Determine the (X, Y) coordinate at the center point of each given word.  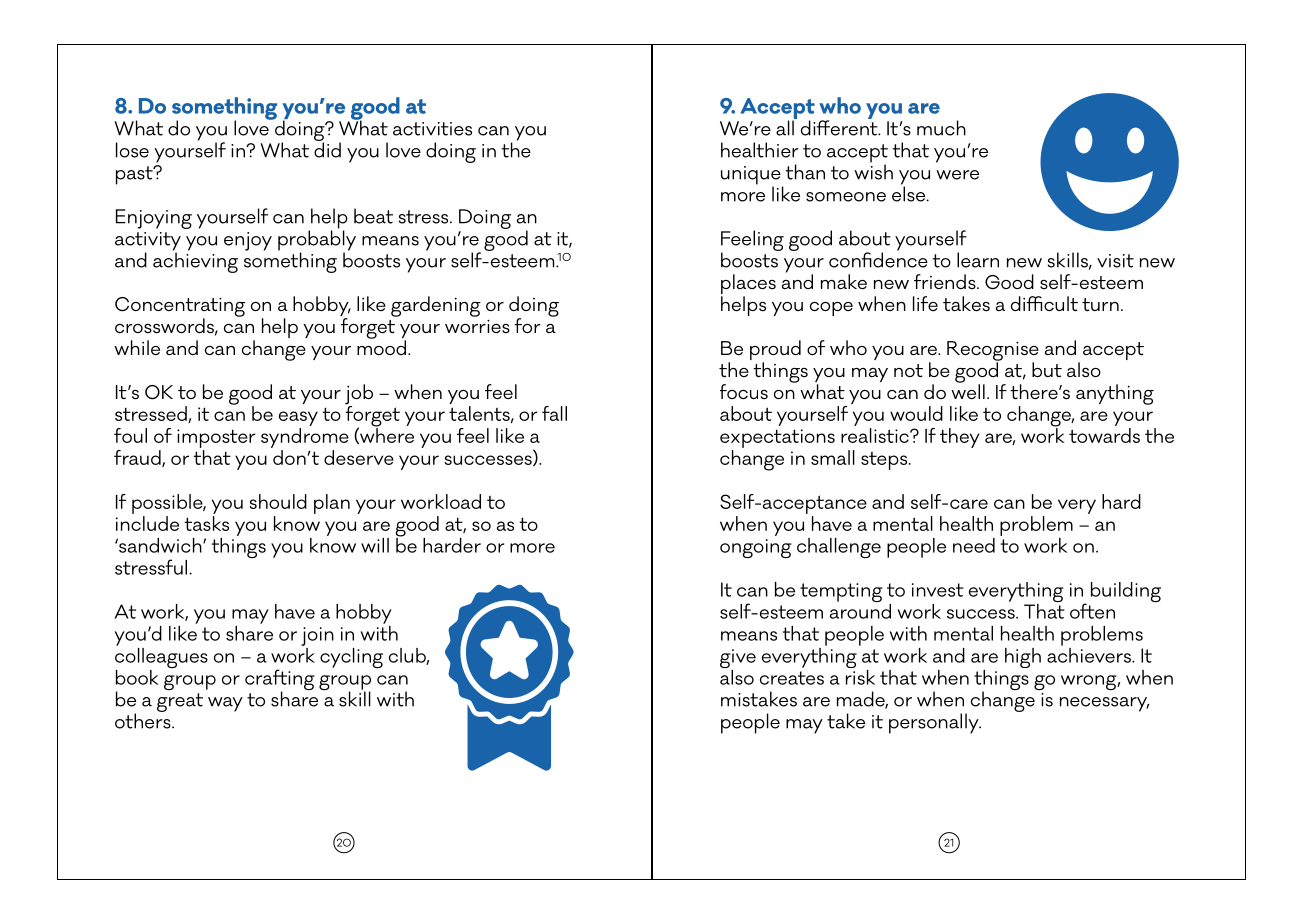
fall (554, 413)
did (327, 149)
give (738, 660)
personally (935, 723)
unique (752, 176)
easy (298, 418)
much (941, 128)
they (960, 438)
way (225, 704)
